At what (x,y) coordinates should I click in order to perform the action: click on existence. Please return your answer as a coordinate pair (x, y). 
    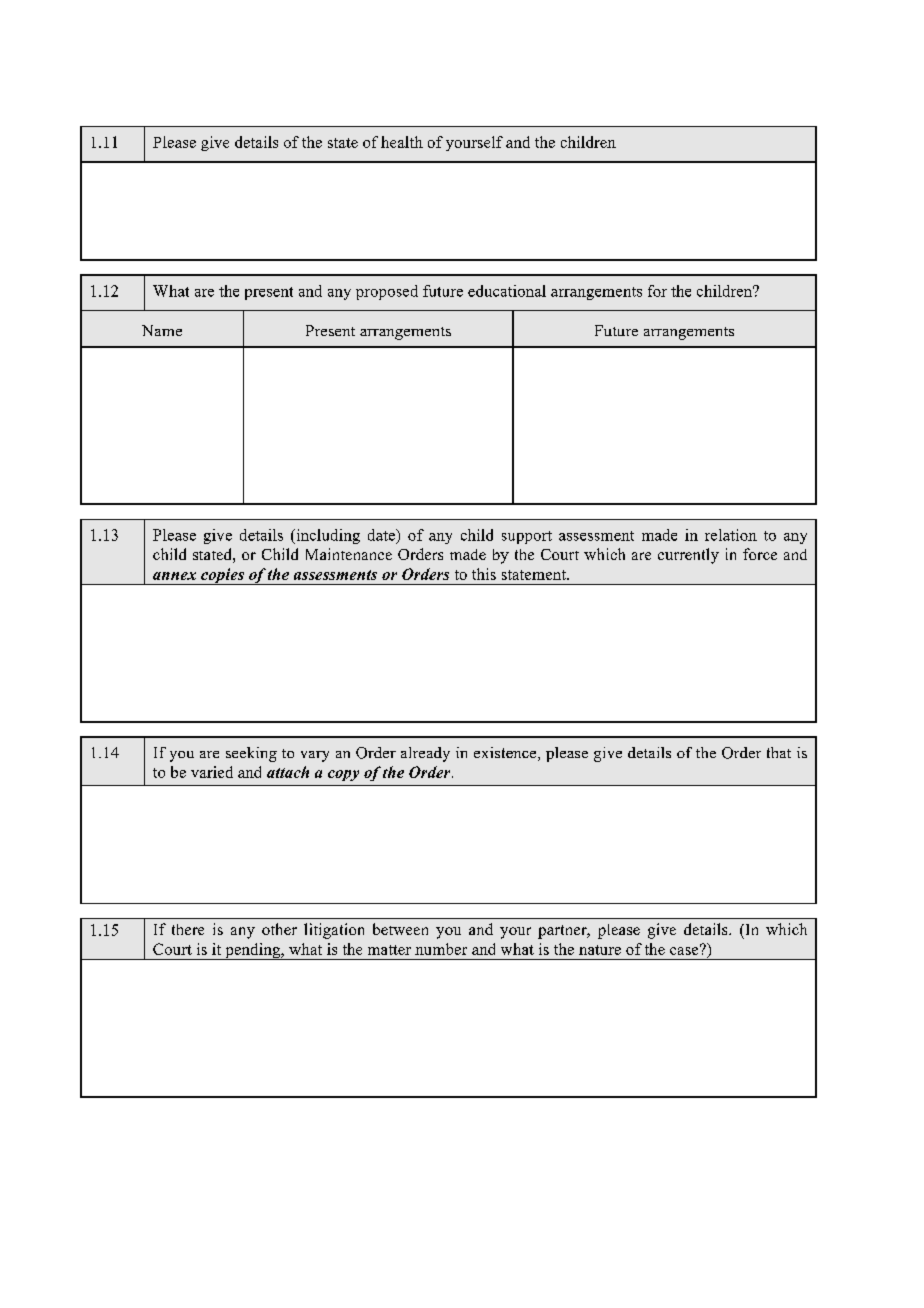
    Looking at the image, I should click on (506, 754).
